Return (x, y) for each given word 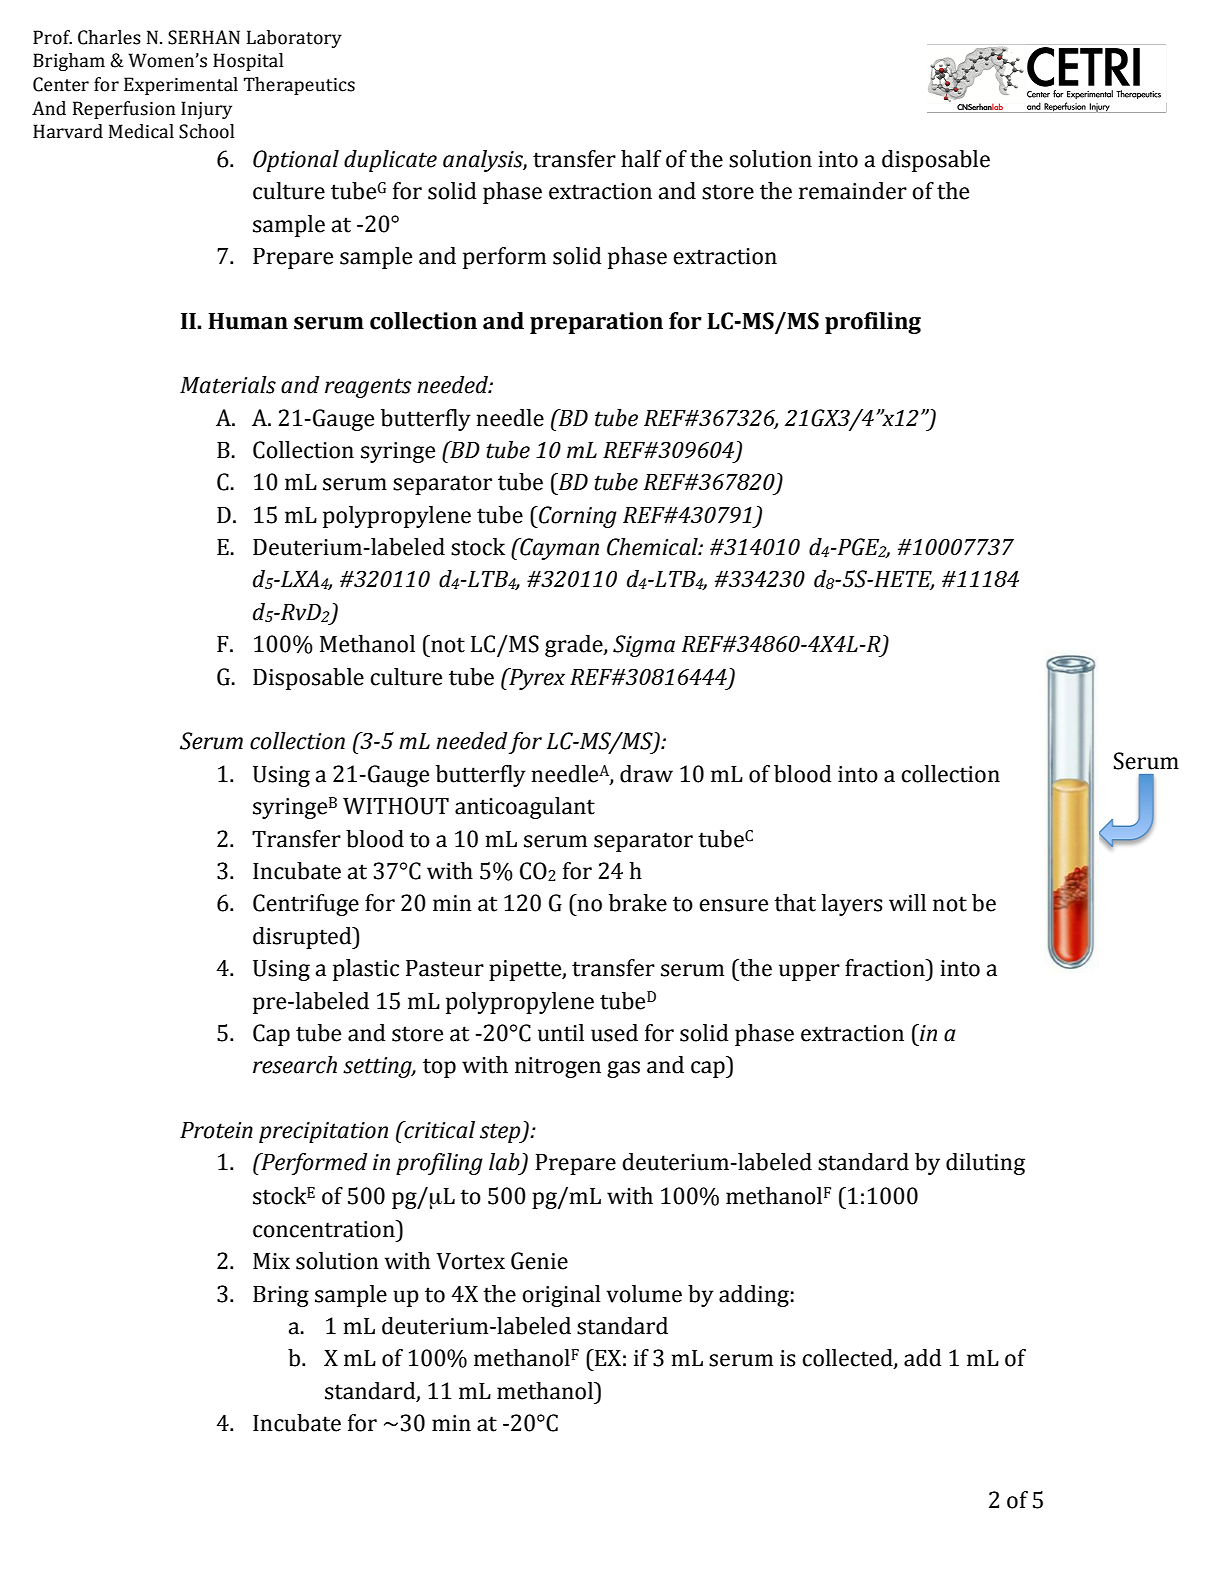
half (641, 159)
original (561, 1296)
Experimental (181, 86)
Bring (281, 1296)
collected (848, 1359)
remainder (853, 191)
